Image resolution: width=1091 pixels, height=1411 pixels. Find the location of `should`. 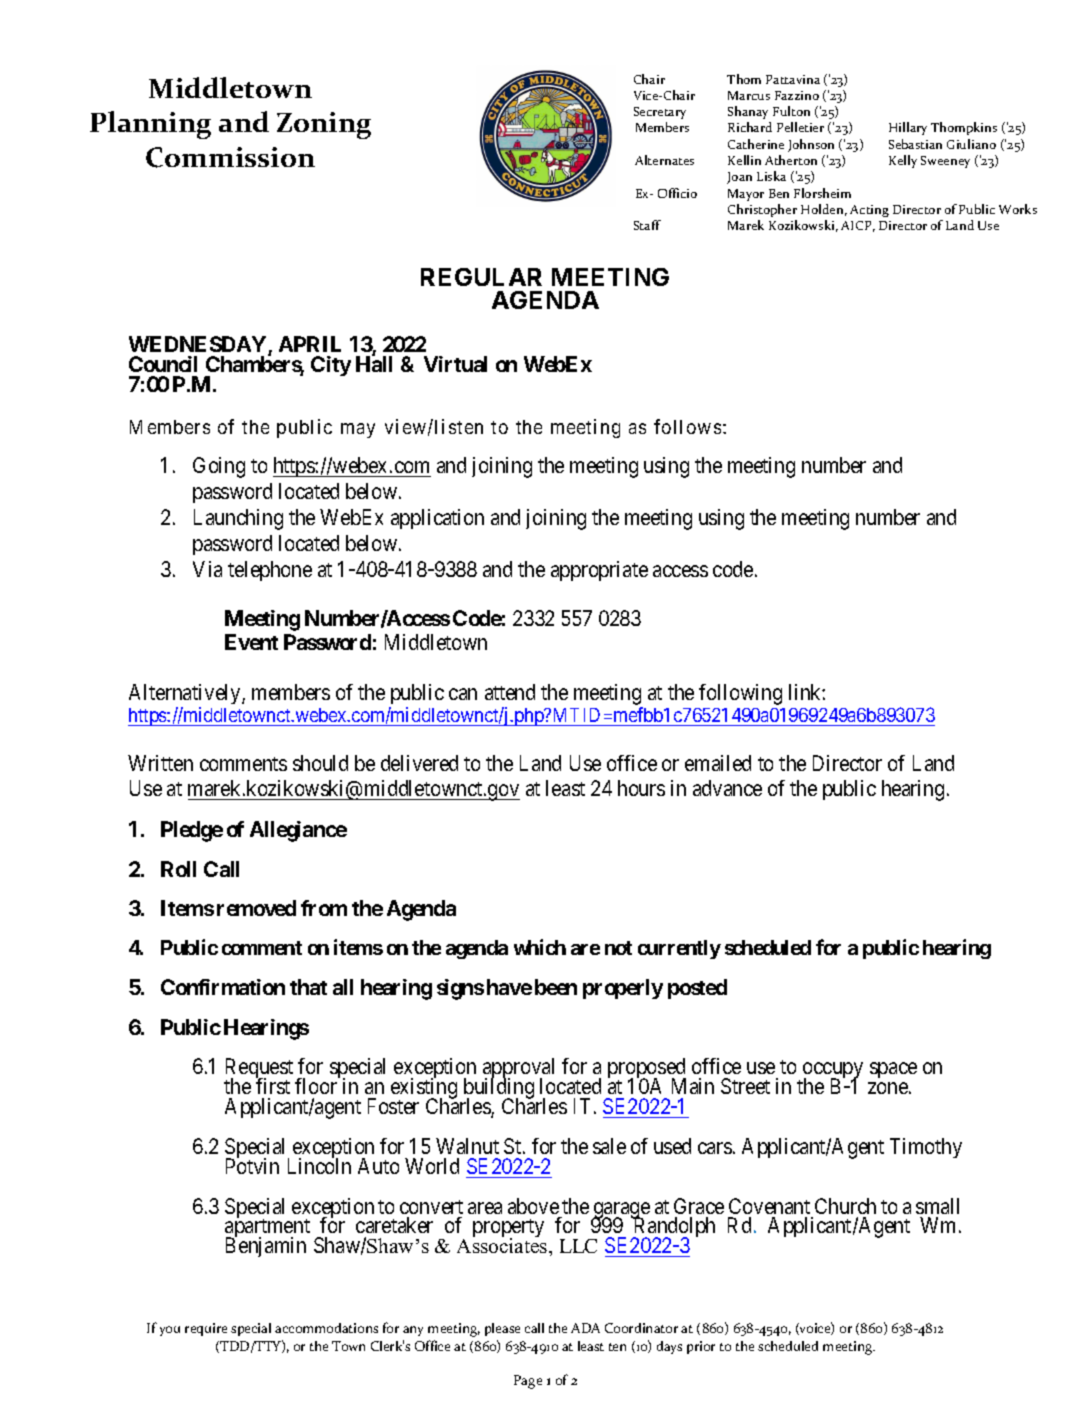

should is located at coordinates (320, 763).
